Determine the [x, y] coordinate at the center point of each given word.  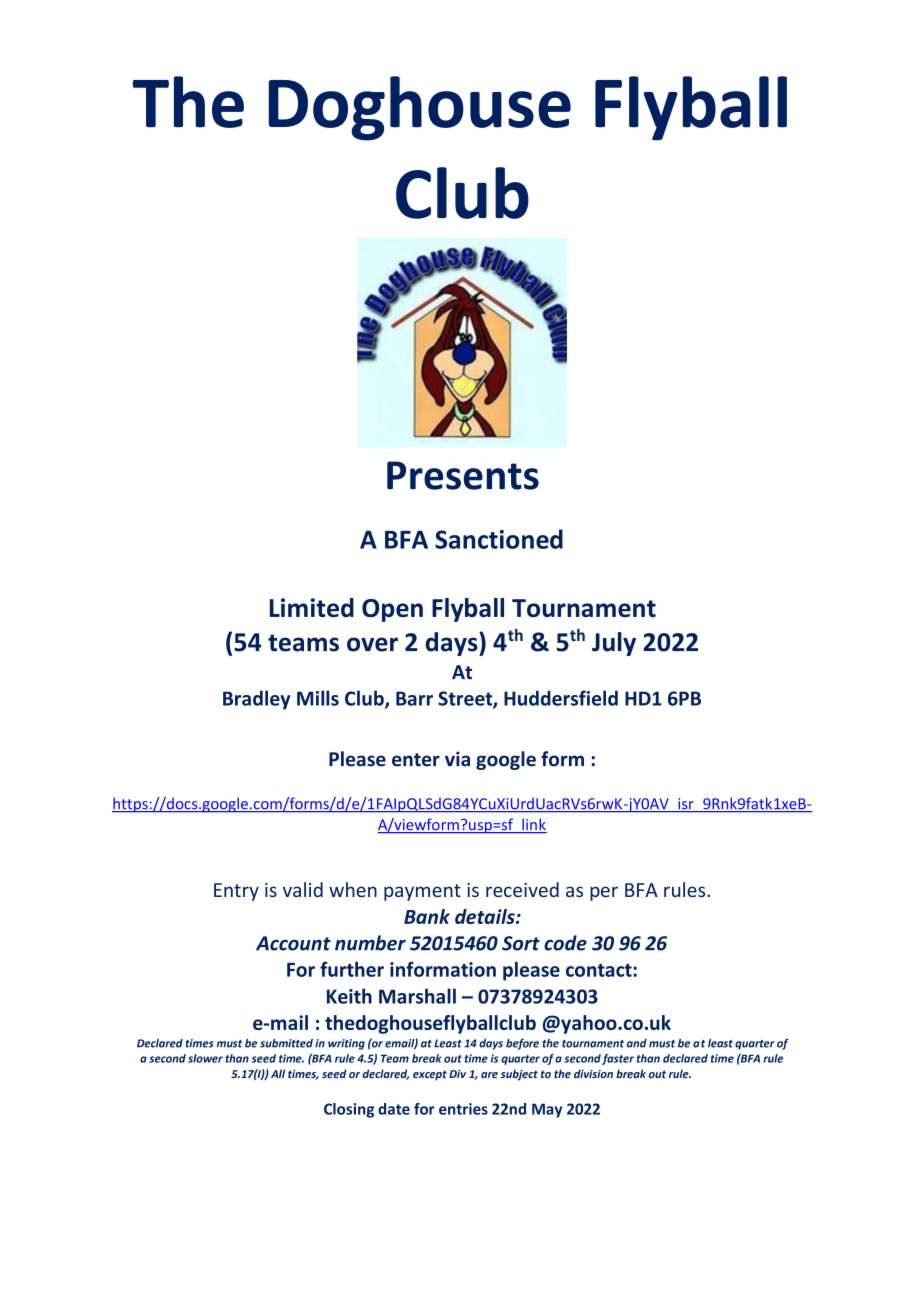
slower [205, 1058]
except [430, 1075]
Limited [312, 607]
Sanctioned [499, 539]
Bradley [256, 700]
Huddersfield [561, 698]
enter [416, 760]
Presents [463, 475]
